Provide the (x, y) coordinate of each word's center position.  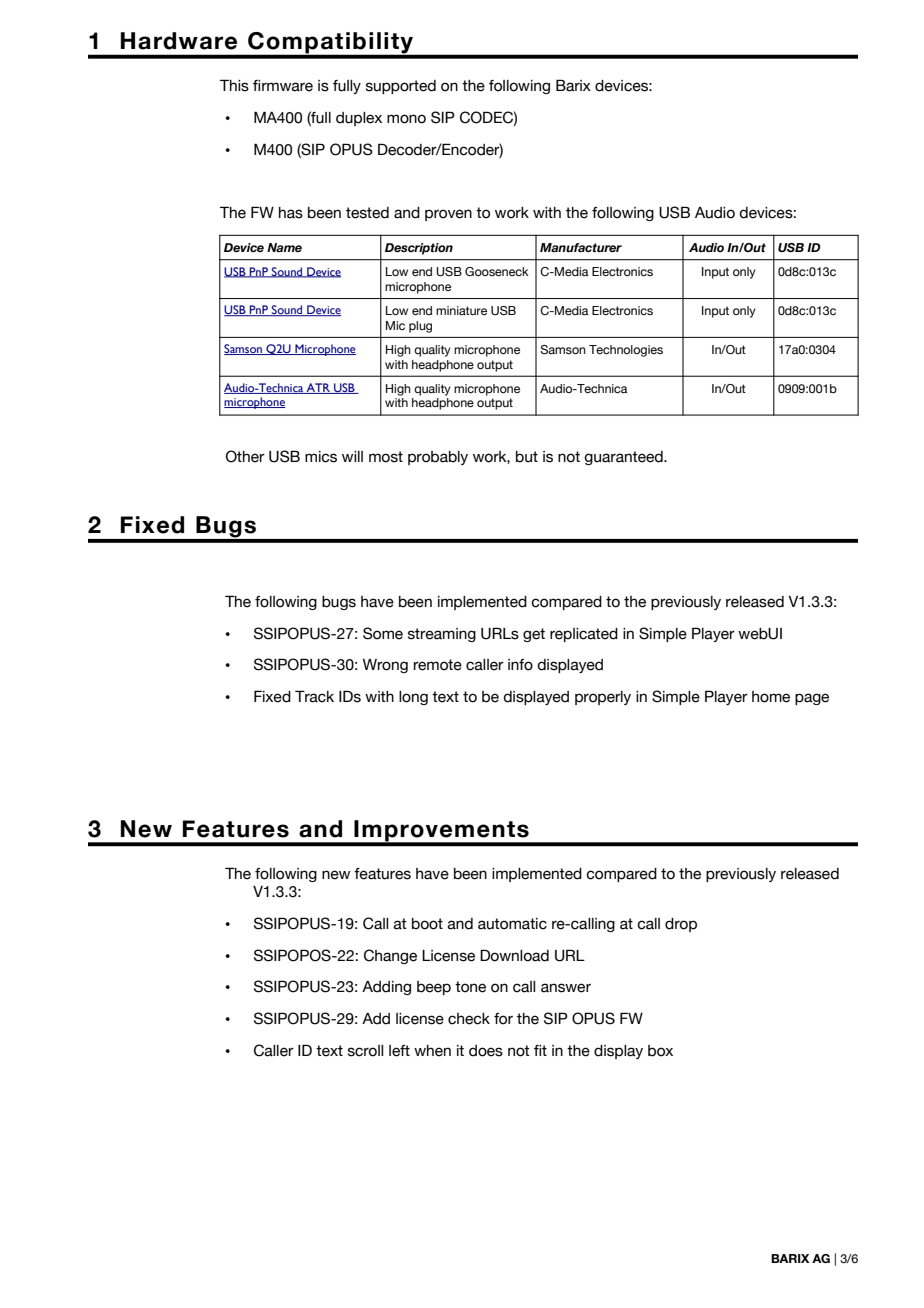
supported (401, 87)
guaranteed (624, 458)
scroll (365, 1051)
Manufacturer (581, 247)
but (527, 457)
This (234, 85)
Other (245, 456)
